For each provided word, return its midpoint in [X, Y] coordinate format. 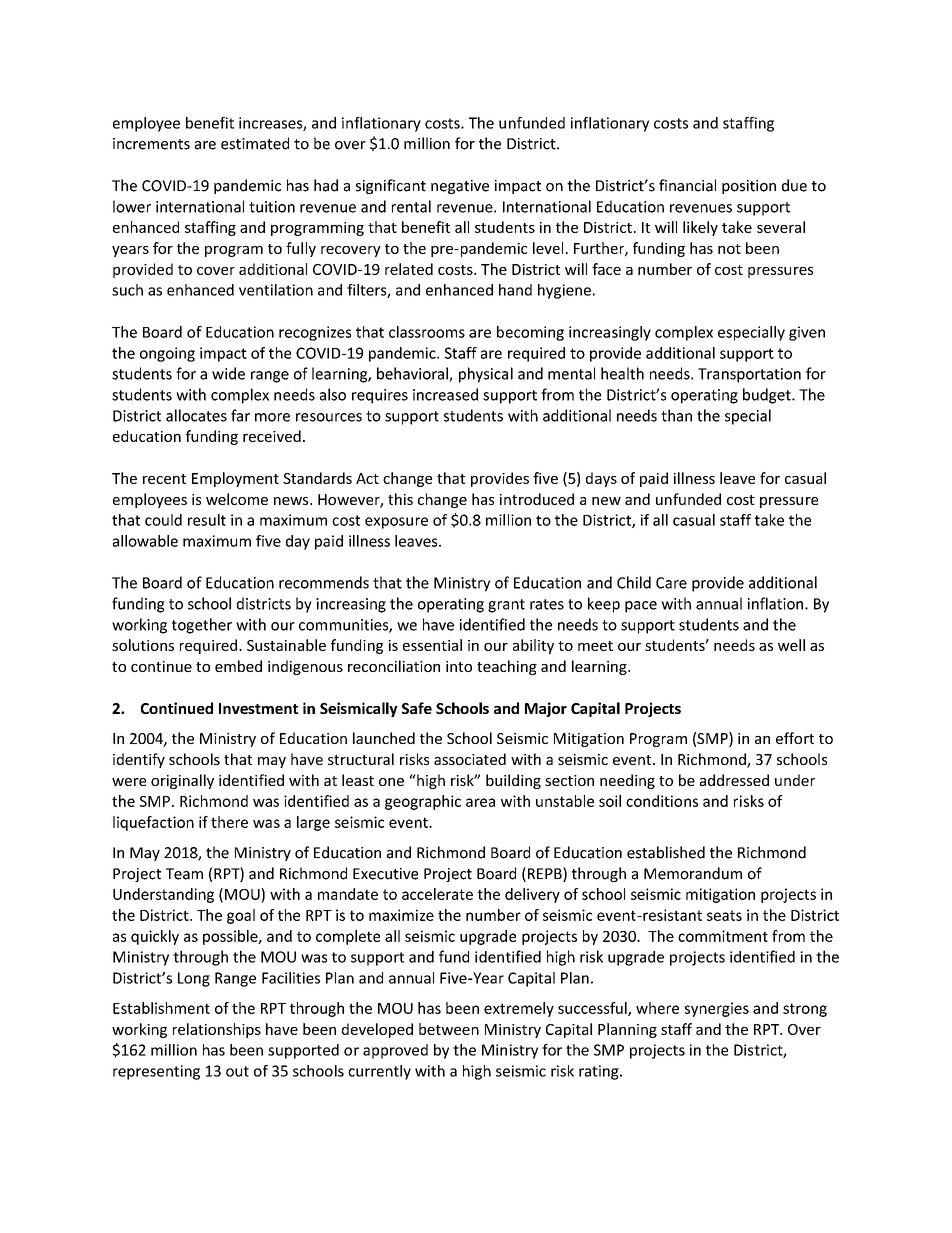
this [400, 499]
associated [470, 759]
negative [460, 187]
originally [182, 781]
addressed [734, 780]
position [749, 187]
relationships [217, 1030]
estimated [255, 143]
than [676, 415]
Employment [235, 479]
